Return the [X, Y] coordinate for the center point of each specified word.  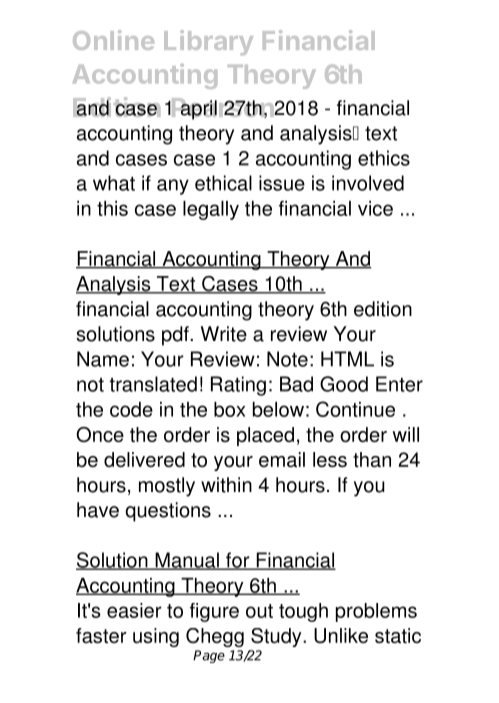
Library [208, 42]
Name [103, 359]
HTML [347, 359]
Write [224, 334]
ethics [384, 158]
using [156, 637]
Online [113, 40]
